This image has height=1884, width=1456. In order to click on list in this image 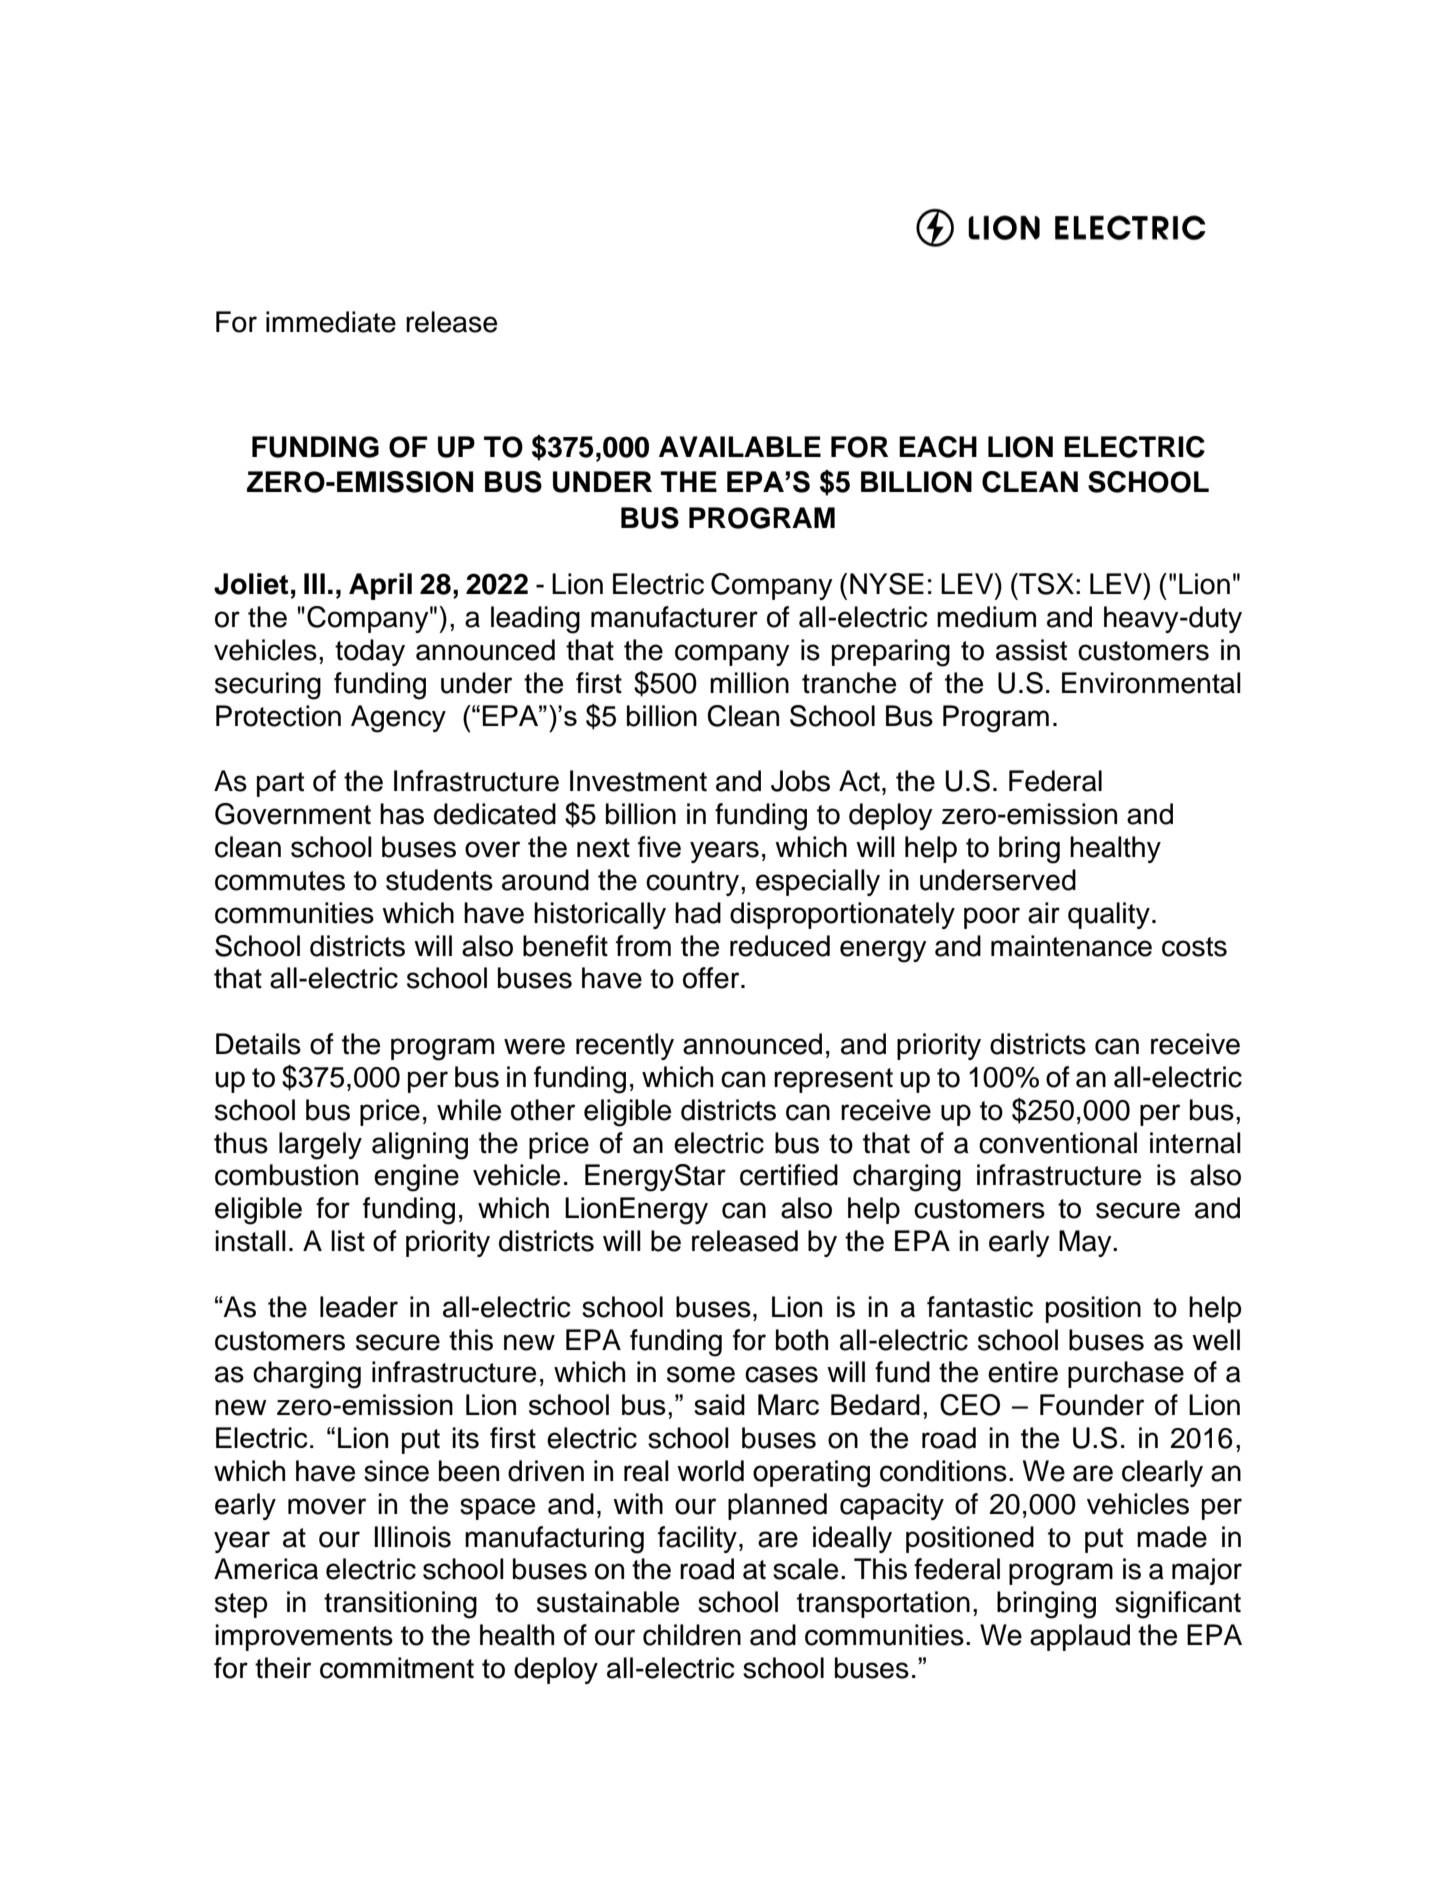, I will do `click(348, 1241)`.
